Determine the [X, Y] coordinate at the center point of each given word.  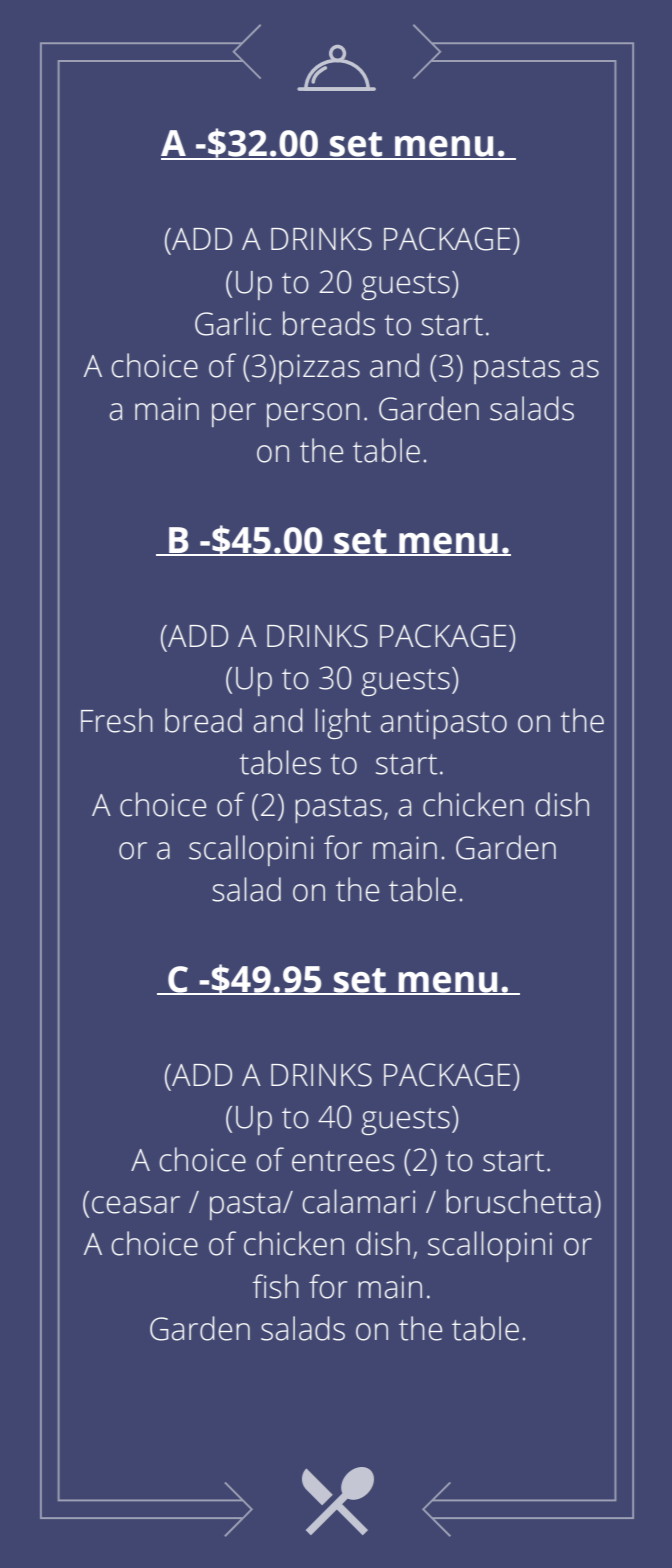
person [313, 415]
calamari [358, 1201]
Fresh [117, 720]
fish [276, 1286]
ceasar [136, 1205]
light [343, 723]
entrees [343, 1161]
